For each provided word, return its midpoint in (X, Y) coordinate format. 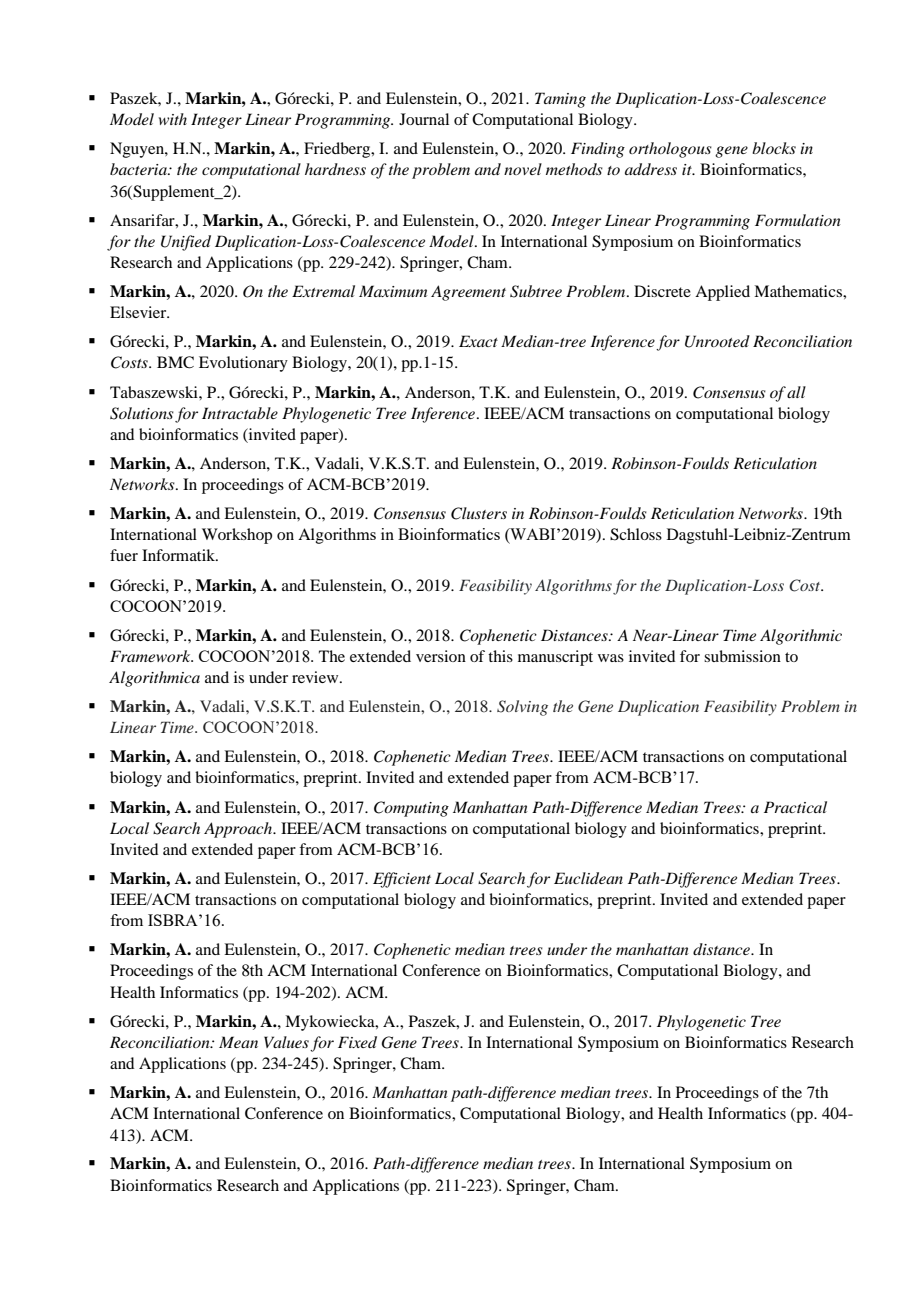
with (173, 119)
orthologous (670, 150)
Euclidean (588, 878)
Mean (238, 1042)
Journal (424, 119)
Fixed (357, 1042)
